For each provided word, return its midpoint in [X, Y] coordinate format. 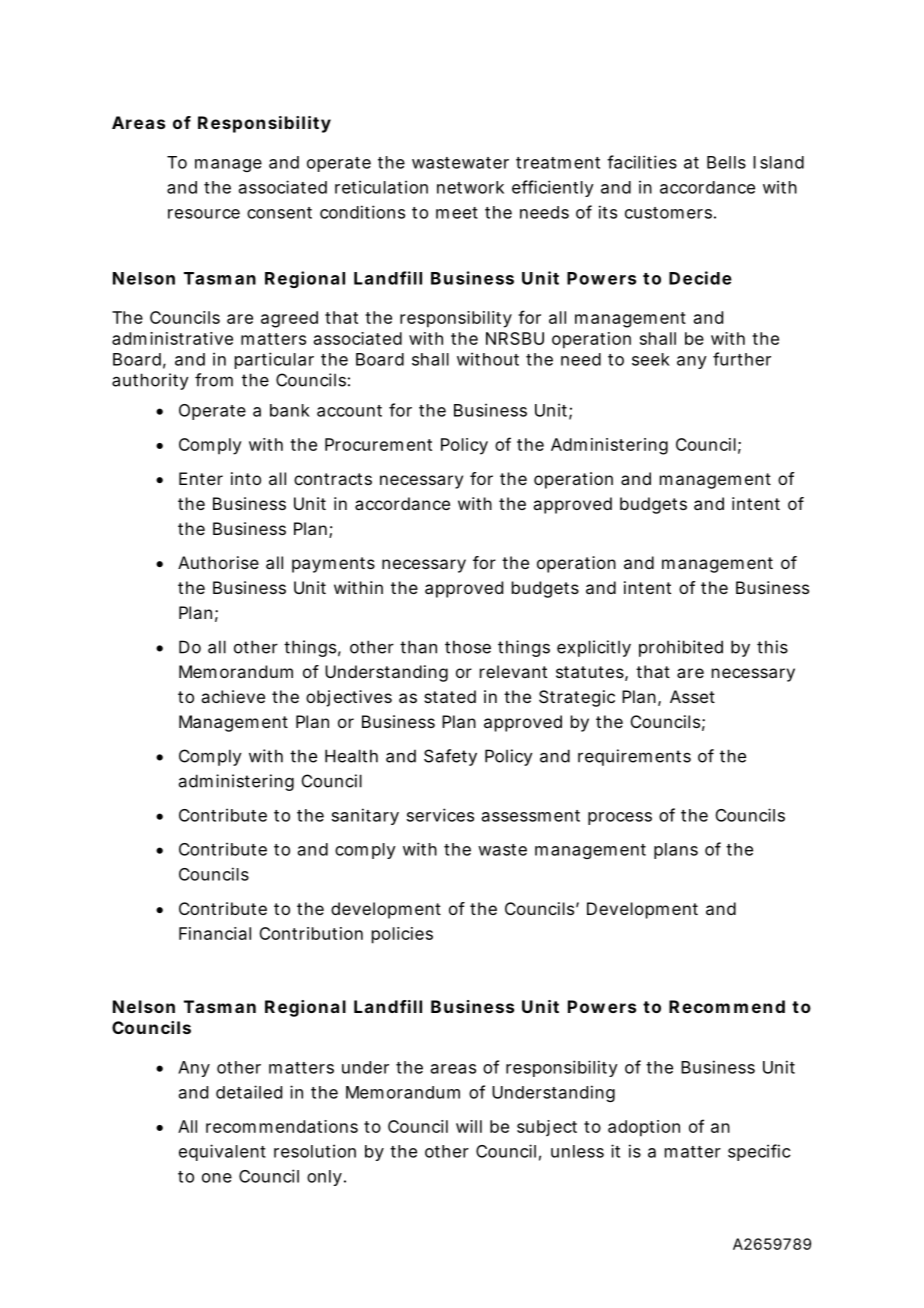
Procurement [378, 444]
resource [204, 214]
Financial [215, 933]
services [440, 815]
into [246, 478]
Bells [726, 162]
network [470, 187]
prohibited [681, 648]
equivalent [222, 1152]
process [620, 818]
